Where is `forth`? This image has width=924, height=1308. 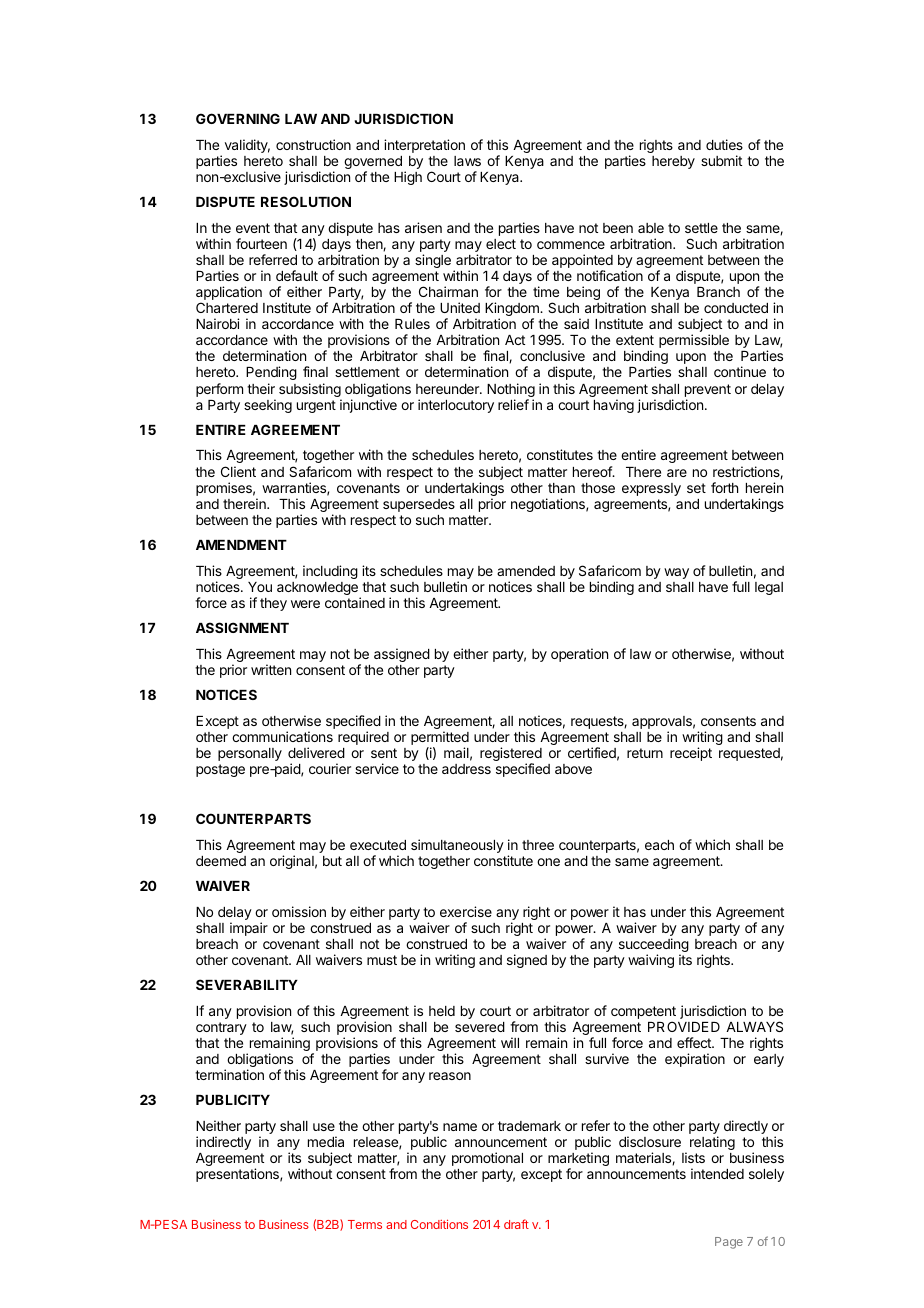 forth is located at coordinates (724, 487).
